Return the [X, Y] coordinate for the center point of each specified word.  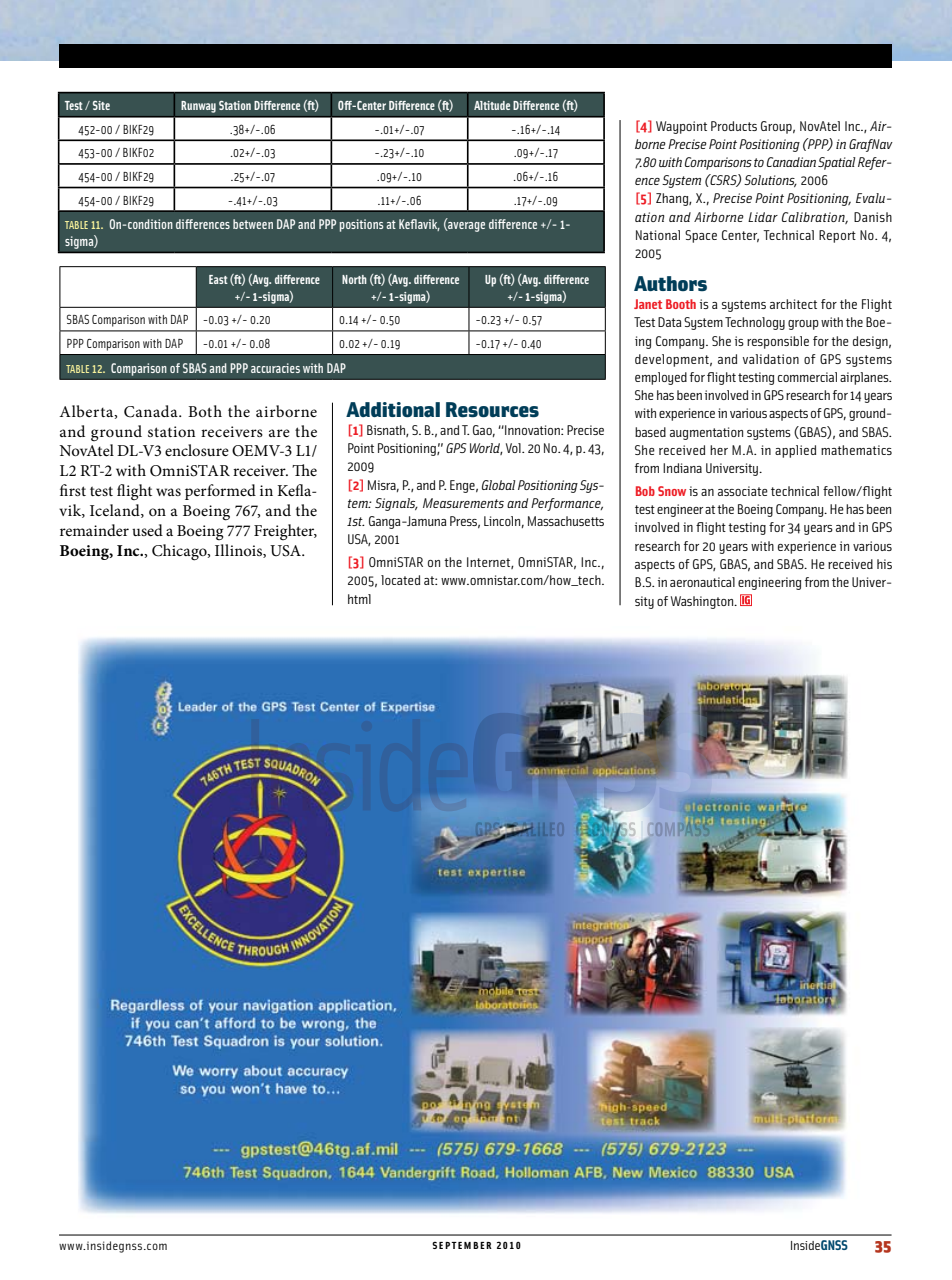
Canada [152, 411]
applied [795, 451]
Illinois [239, 551]
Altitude [492, 105]
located [400, 580]
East [218, 279]
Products [734, 126]
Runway [198, 107]
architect [793, 304]
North [354, 279]
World [486, 449]
